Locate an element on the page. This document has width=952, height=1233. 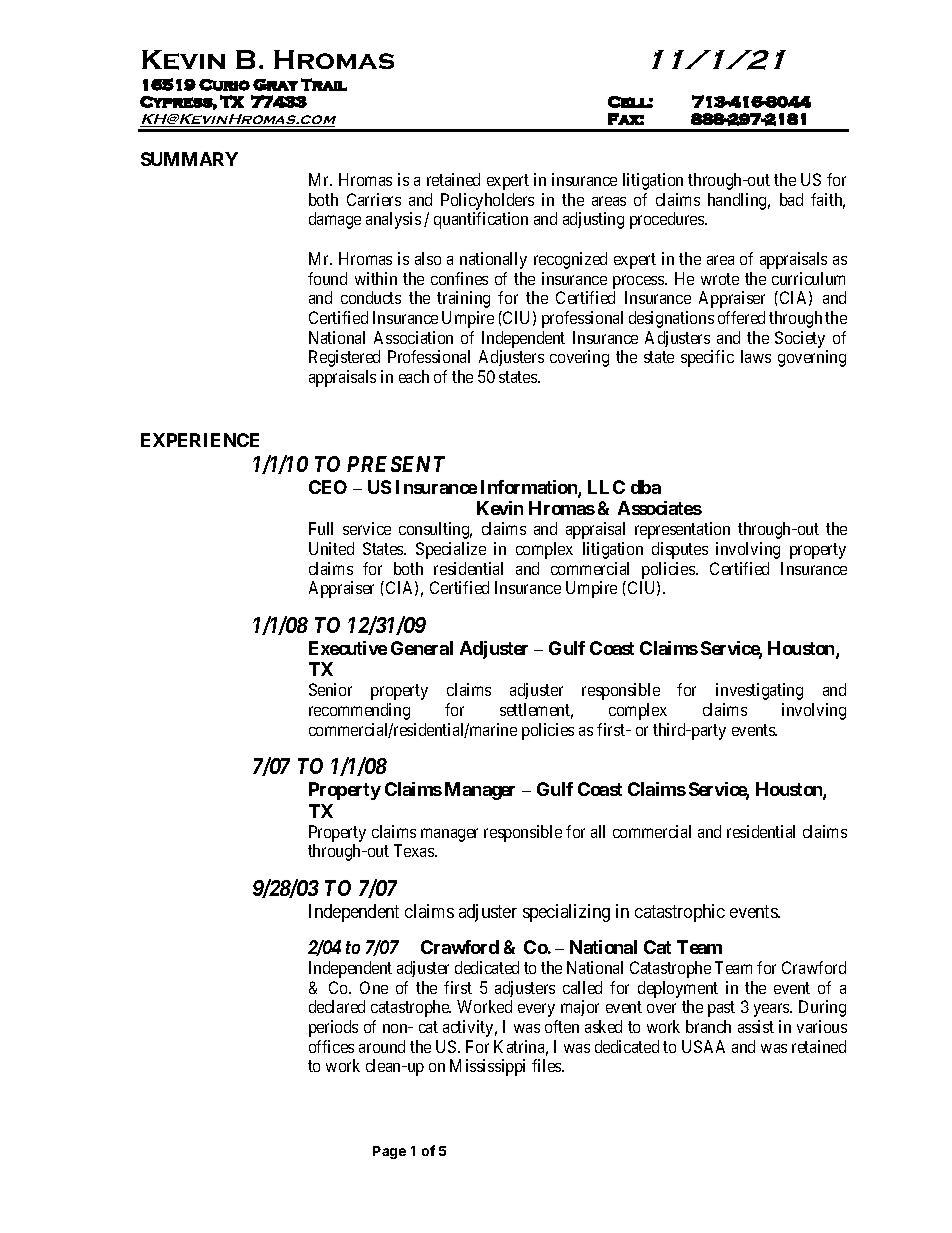
Texas is located at coordinates (415, 850).
